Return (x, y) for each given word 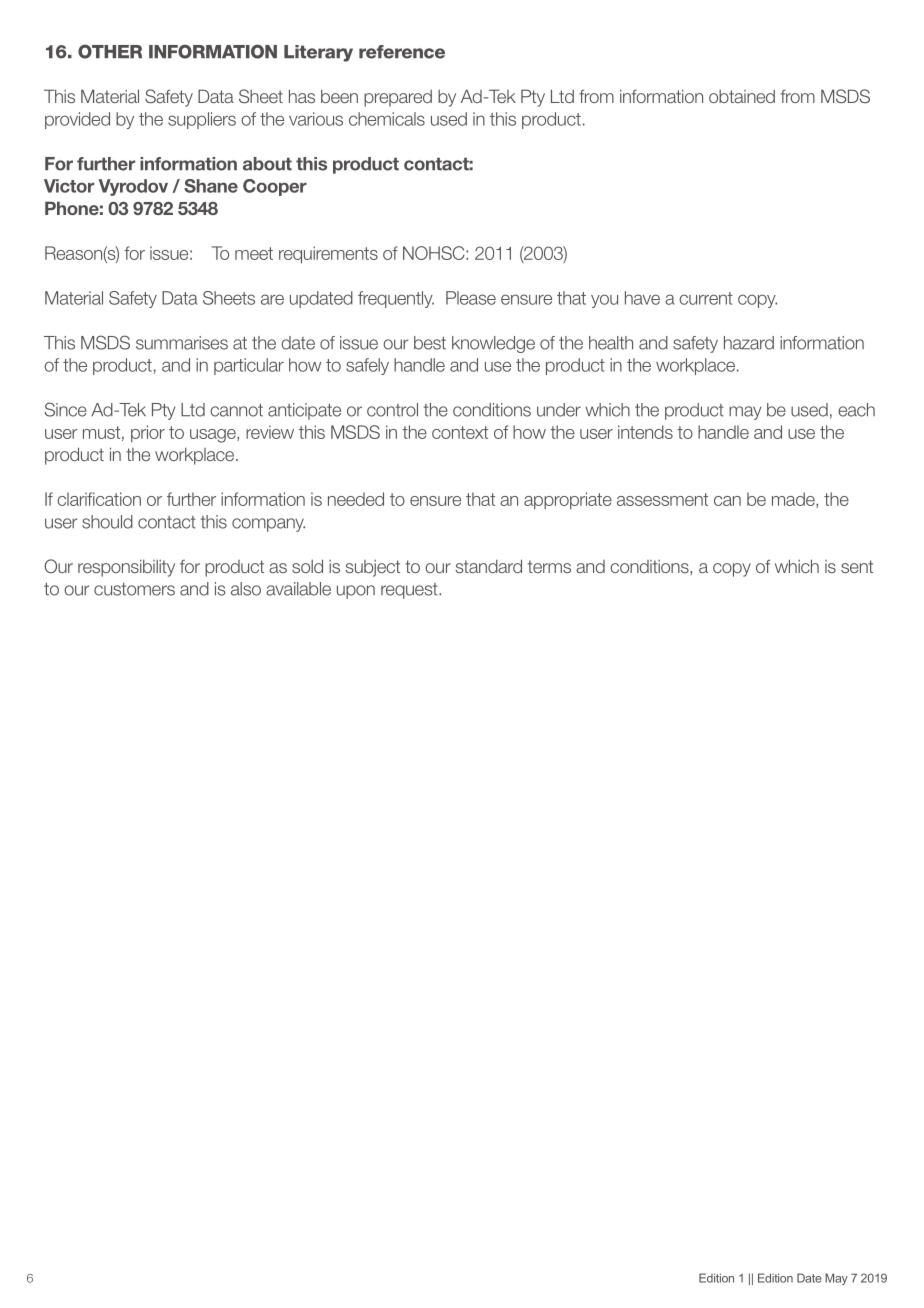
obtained (742, 96)
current (706, 298)
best (430, 343)
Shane (211, 186)
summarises (182, 343)
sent (857, 566)
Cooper (275, 187)
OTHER (110, 51)
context (460, 432)
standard (489, 566)
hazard (749, 343)
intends (645, 432)
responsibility (126, 568)
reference (402, 52)
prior (148, 433)
